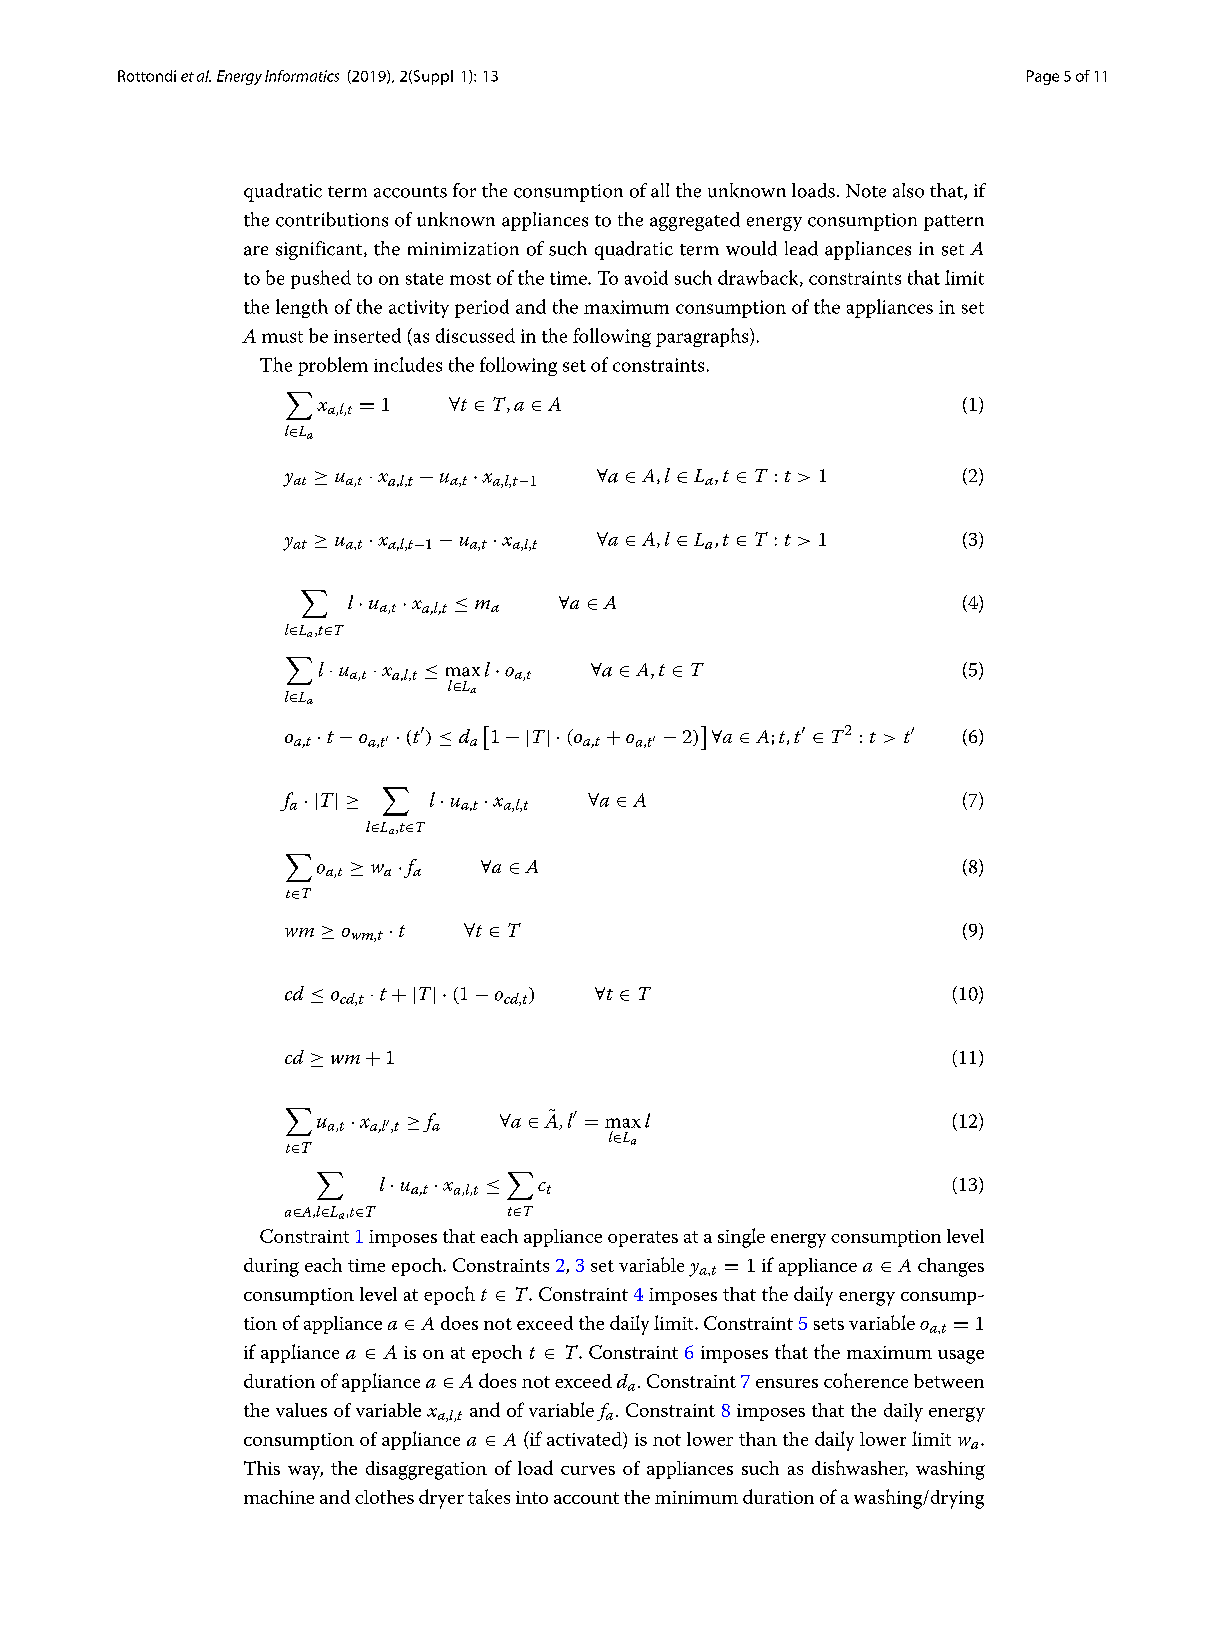 This screenshot has width=1226, height=1628. I want to click on problem, so click(333, 366).
